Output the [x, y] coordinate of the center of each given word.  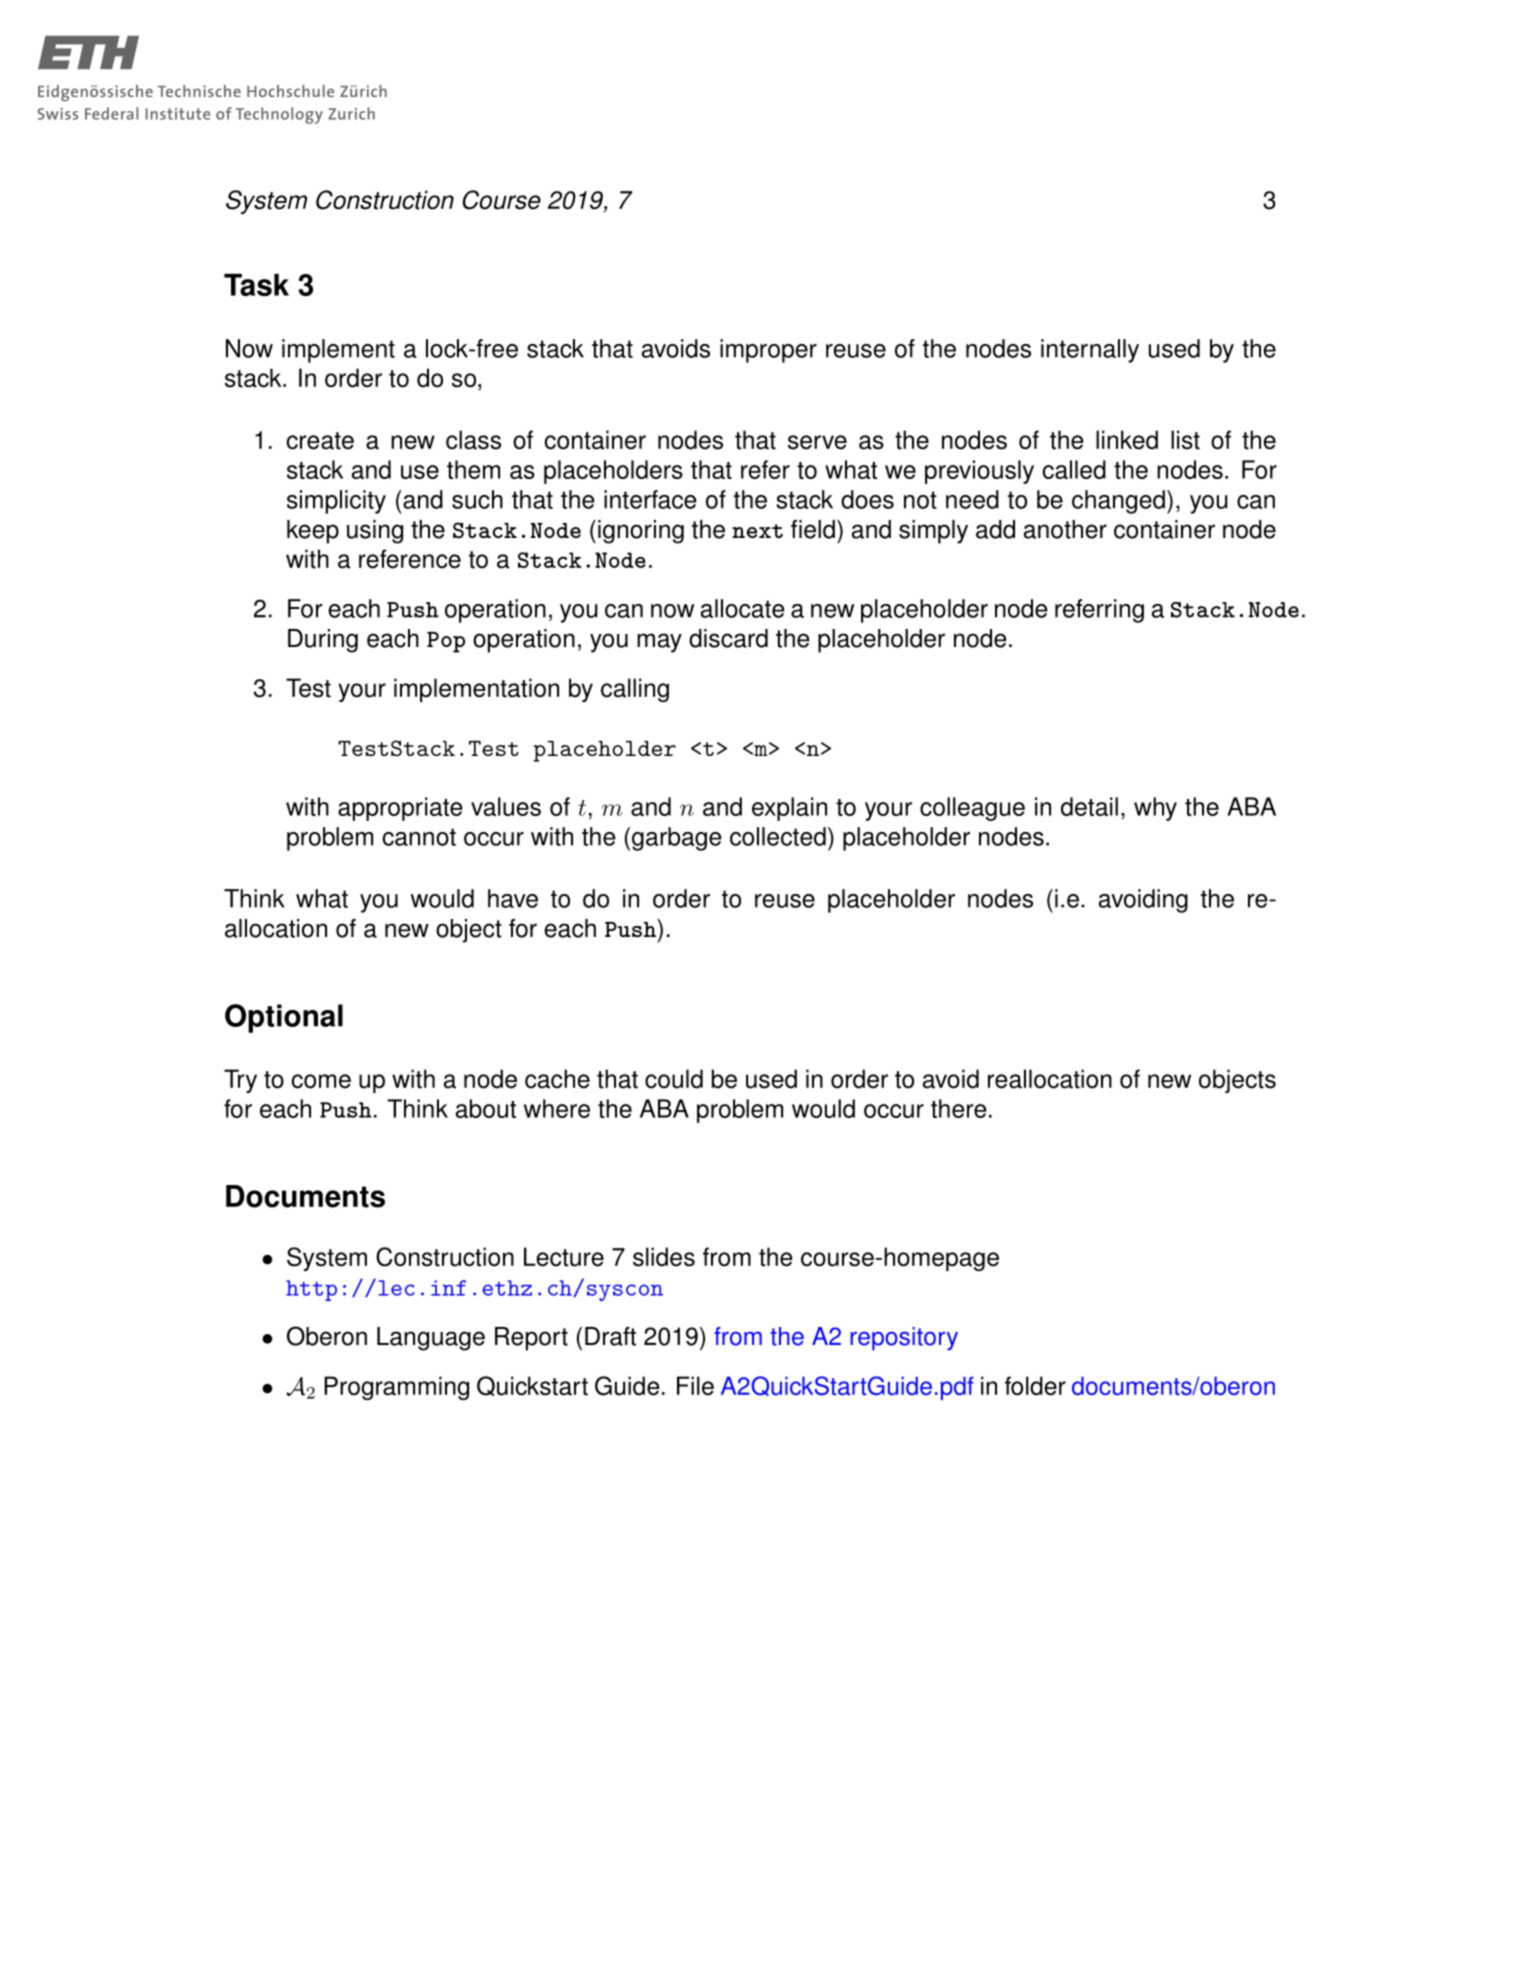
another [1065, 529]
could [674, 1079]
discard [728, 638]
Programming [396, 1388]
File [695, 1386]
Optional [284, 1018]
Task [256, 285]
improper [768, 351]
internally [1090, 351]
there [958, 1108]
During [323, 641]
